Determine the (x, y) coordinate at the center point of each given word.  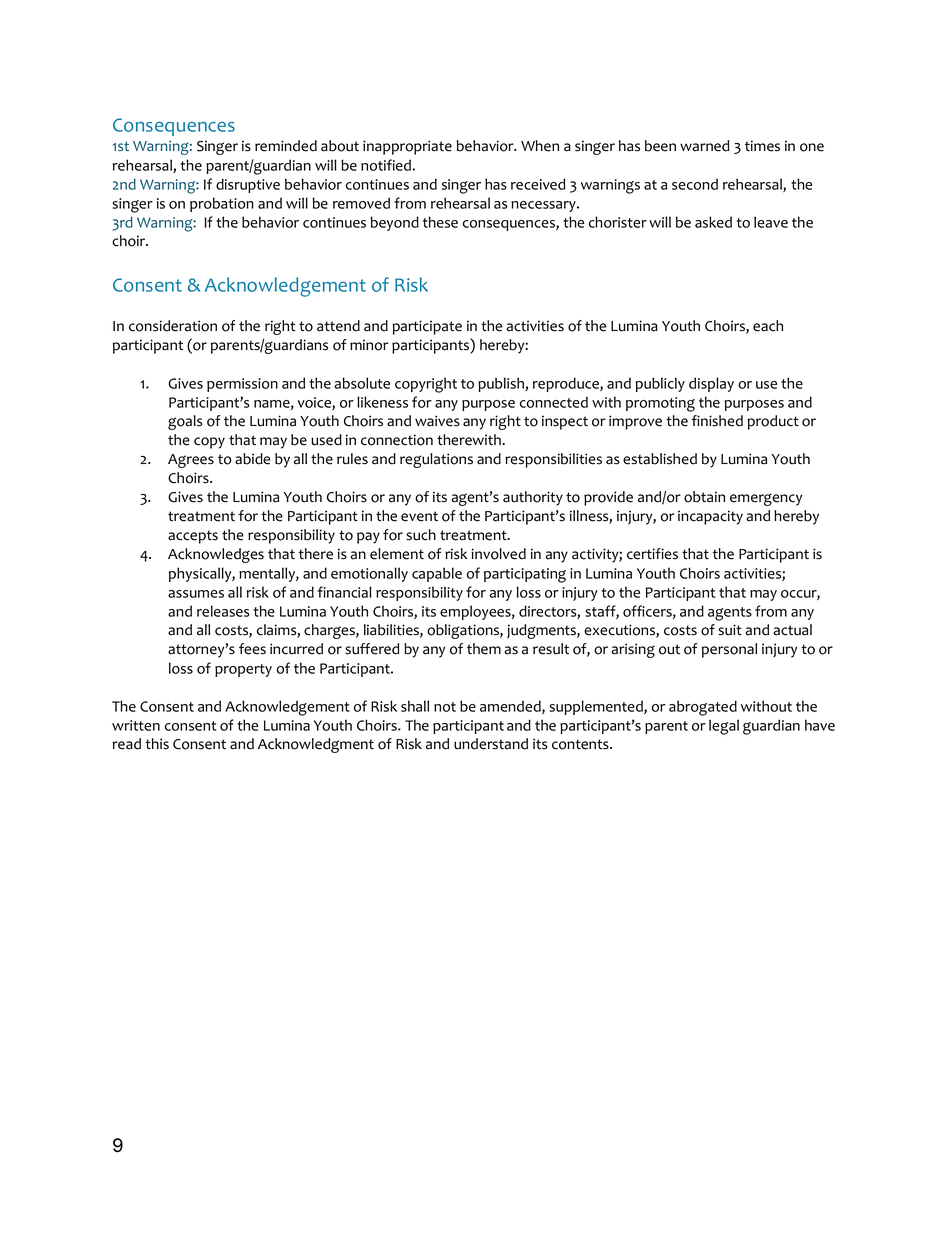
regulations (436, 460)
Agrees (191, 461)
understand (491, 744)
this (157, 744)
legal (724, 727)
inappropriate (407, 147)
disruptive (248, 185)
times (762, 146)
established (660, 459)
